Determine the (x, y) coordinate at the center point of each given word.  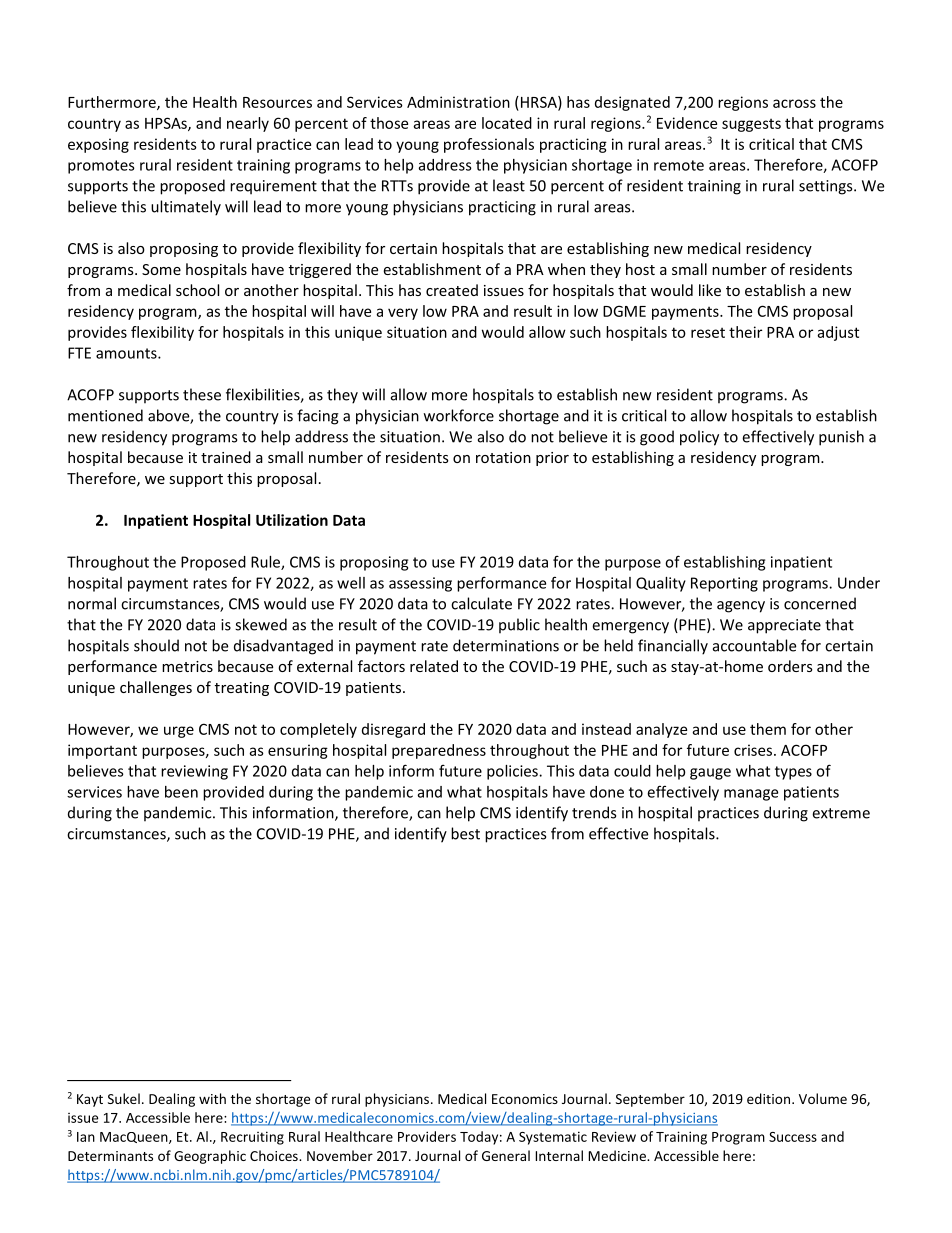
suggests (751, 125)
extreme (841, 813)
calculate (481, 603)
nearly (248, 124)
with (212, 1098)
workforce (459, 415)
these (202, 394)
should (156, 645)
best (465, 833)
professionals (489, 145)
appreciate (784, 626)
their (745, 332)
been (181, 792)
